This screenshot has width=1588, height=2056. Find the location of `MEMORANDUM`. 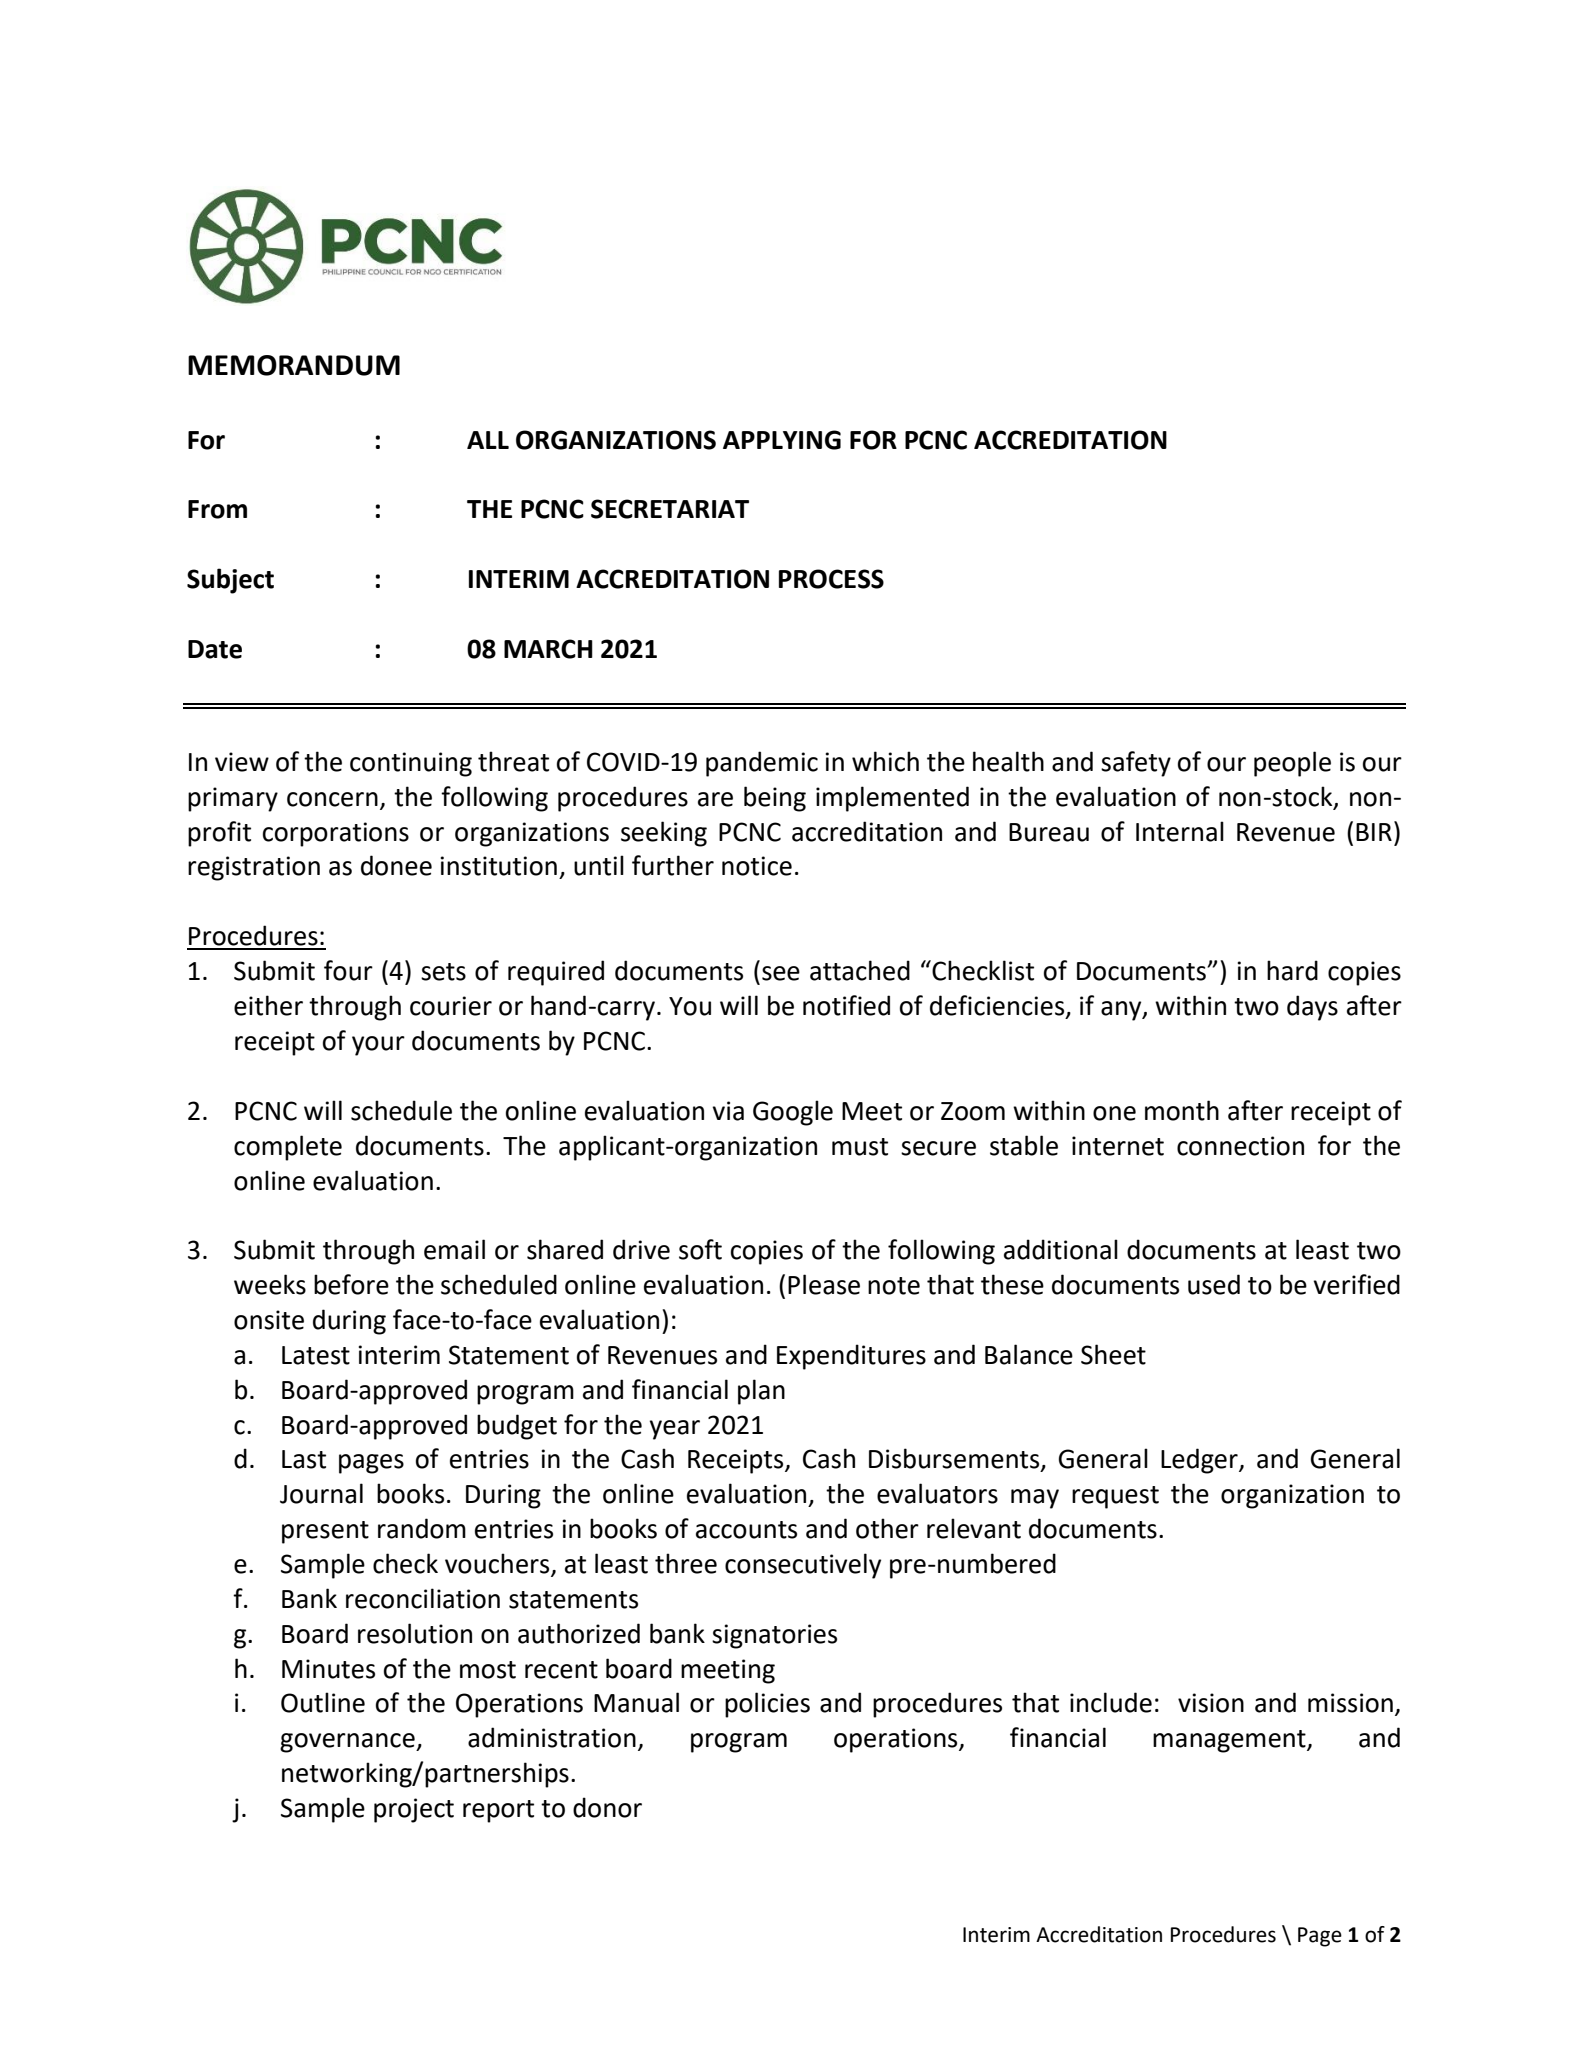

MEMORANDUM is located at coordinates (294, 365).
